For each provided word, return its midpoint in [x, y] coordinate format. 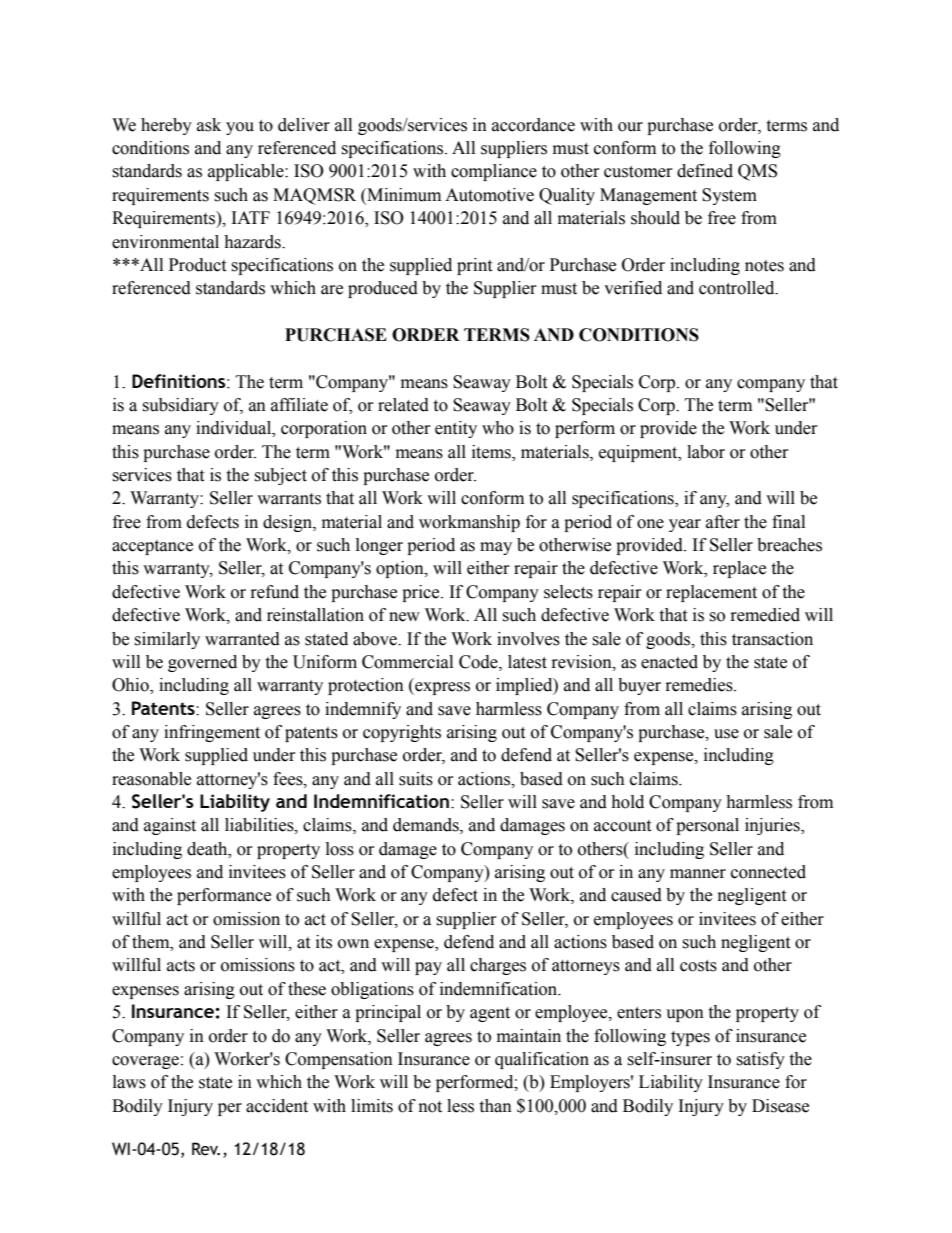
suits [416, 779]
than [495, 1106]
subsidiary [180, 406]
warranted [242, 639]
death [208, 849]
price [422, 593]
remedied [765, 615]
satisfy [760, 1060]
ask [209, 125]
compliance [494, 172]
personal [707, 826]
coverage [145, 1062]
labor [706, 452]
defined [705, 171]
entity [456, 429]
